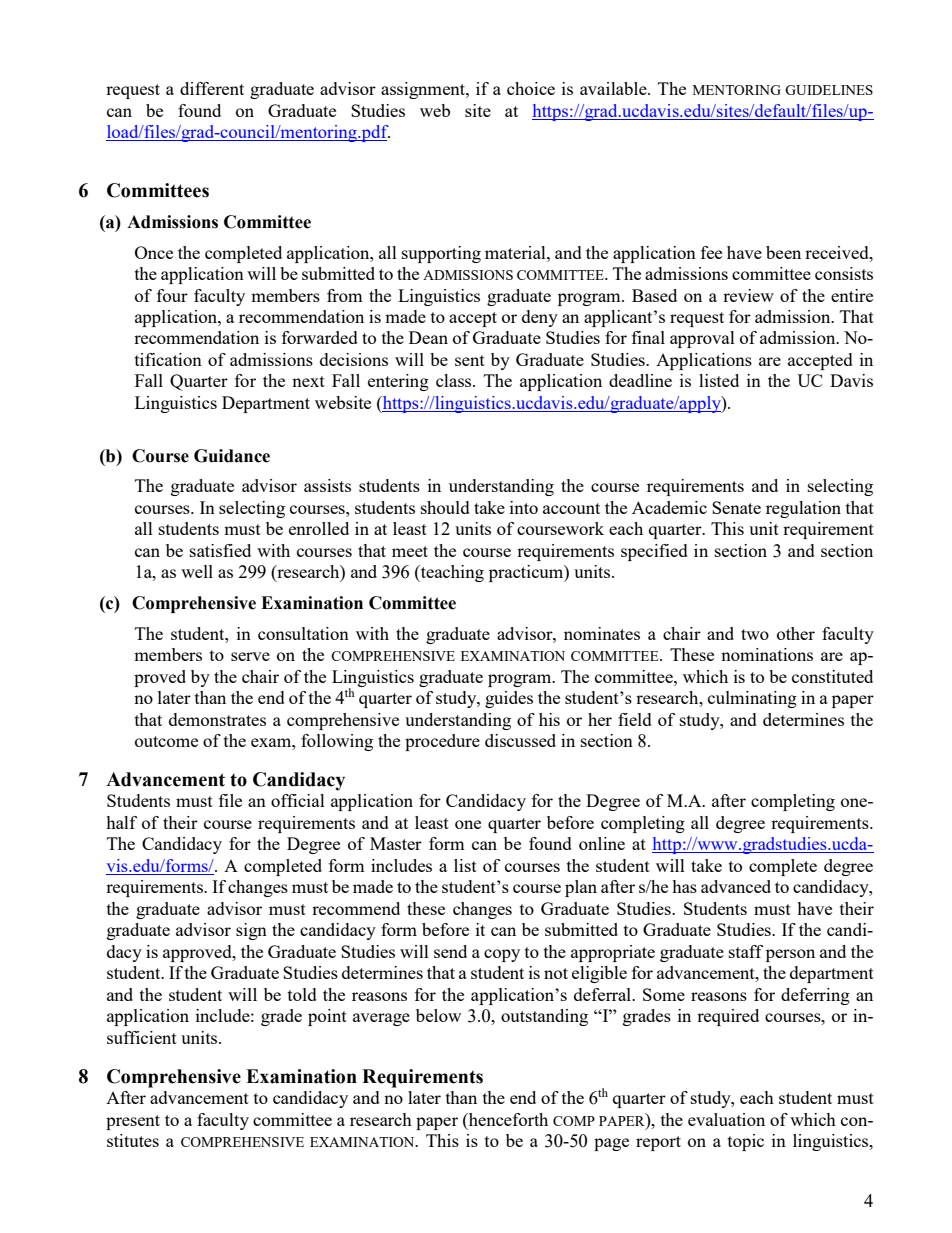 Image resolution: width=952 pixels, height=1233 pixels. Describe the element at coordinates (212, 88) in the image. I see `different` at that location.
